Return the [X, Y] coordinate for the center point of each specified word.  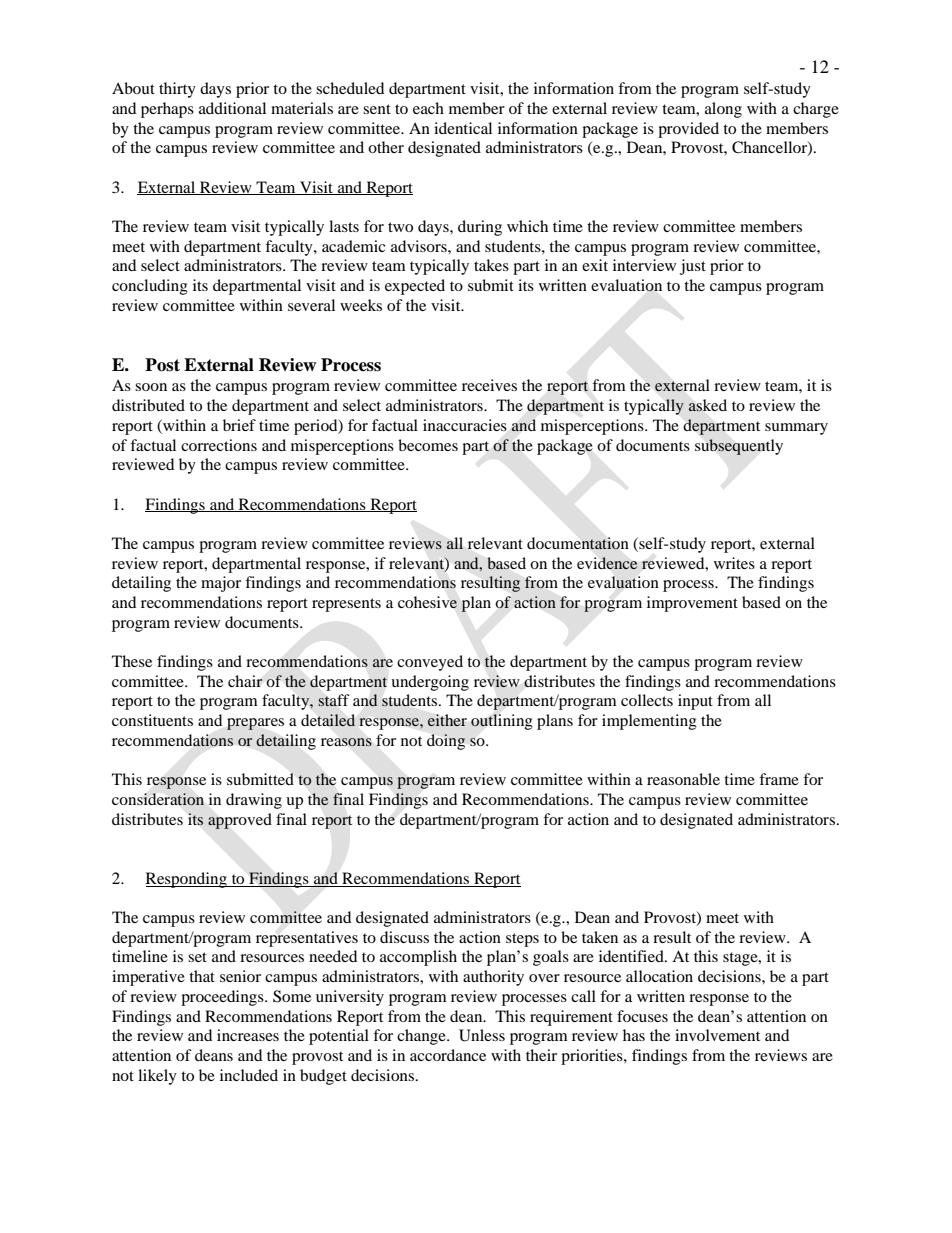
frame [779, 779]
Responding [187, 880]
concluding [150, 287]
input [695, 702]
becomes [428, 445]
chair [245, 681]
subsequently [739, 447]
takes [491, 265]
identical [463, 128]
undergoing [430, 683]
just [693, 267]
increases [248, 1035]
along [723, 110]
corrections [219, 445]
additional [232, 108]
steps [522, 940]
